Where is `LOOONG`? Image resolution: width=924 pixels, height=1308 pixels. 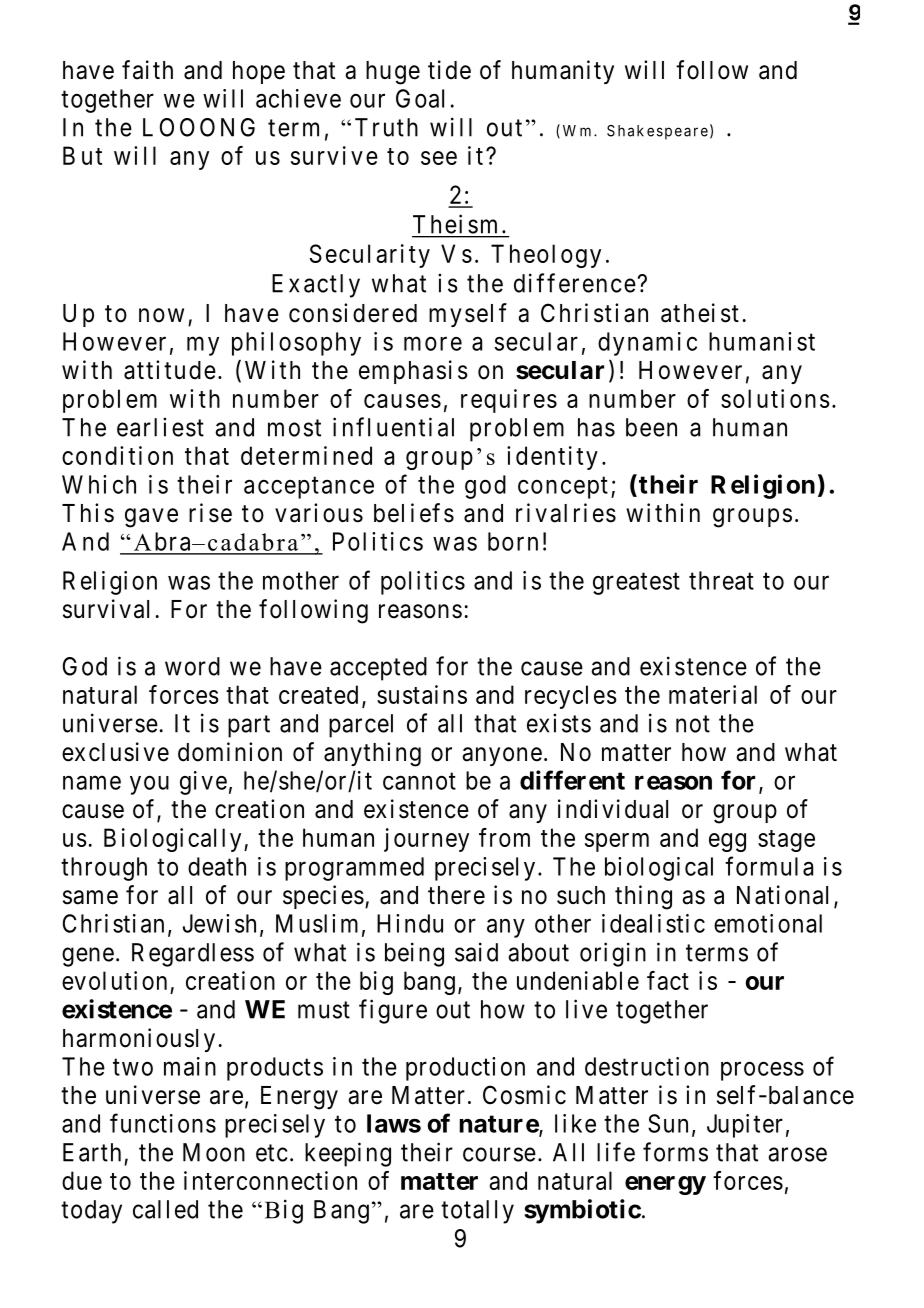 LOOONG is located at coordinates (199, 127).
